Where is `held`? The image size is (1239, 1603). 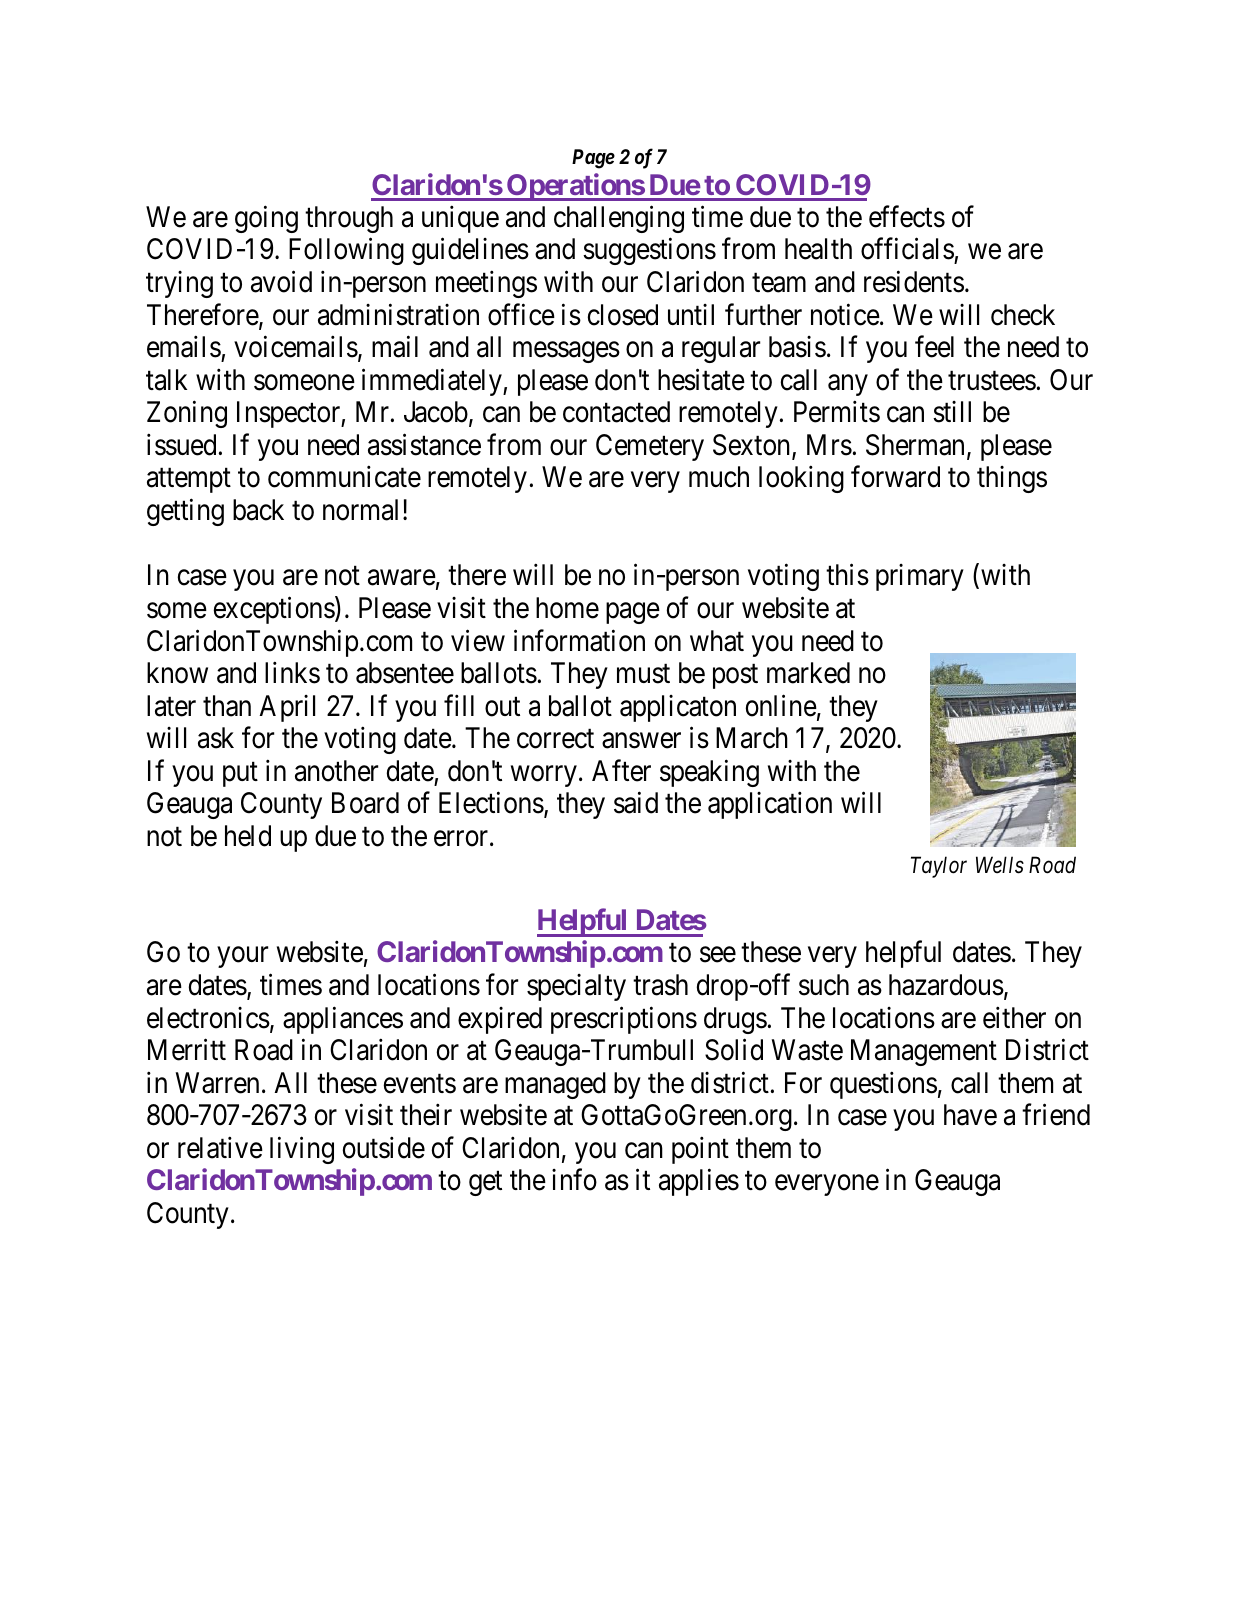
held is located at coordinates (248, 836).
